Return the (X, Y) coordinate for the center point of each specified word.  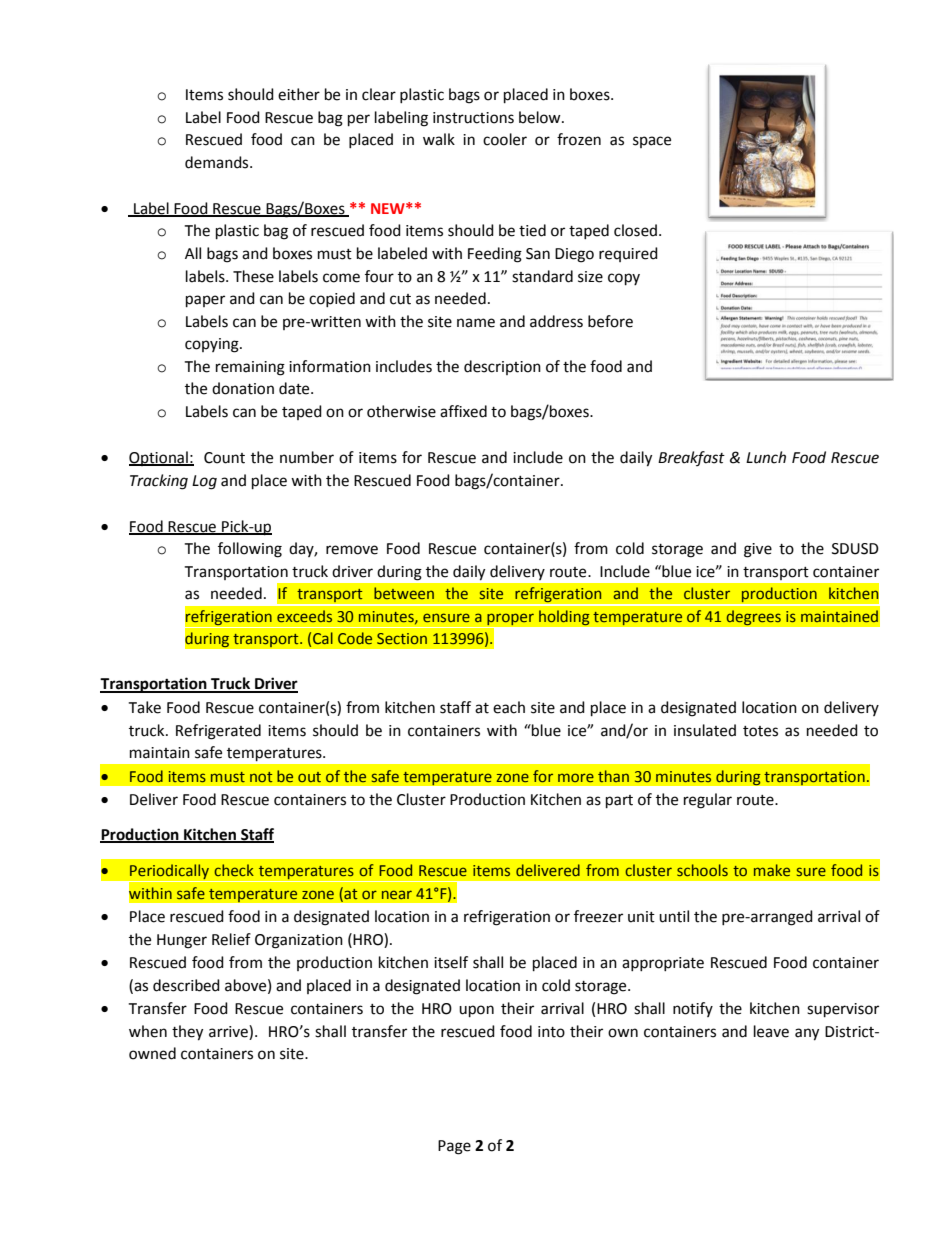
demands (218, 162)
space (652, 142)
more (576, 777)
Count (224, 458)
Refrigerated (218, 732)
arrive (229, 1031)
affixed (463, 411)
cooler (505, 139)
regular (708, 801)
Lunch (766, 457)
